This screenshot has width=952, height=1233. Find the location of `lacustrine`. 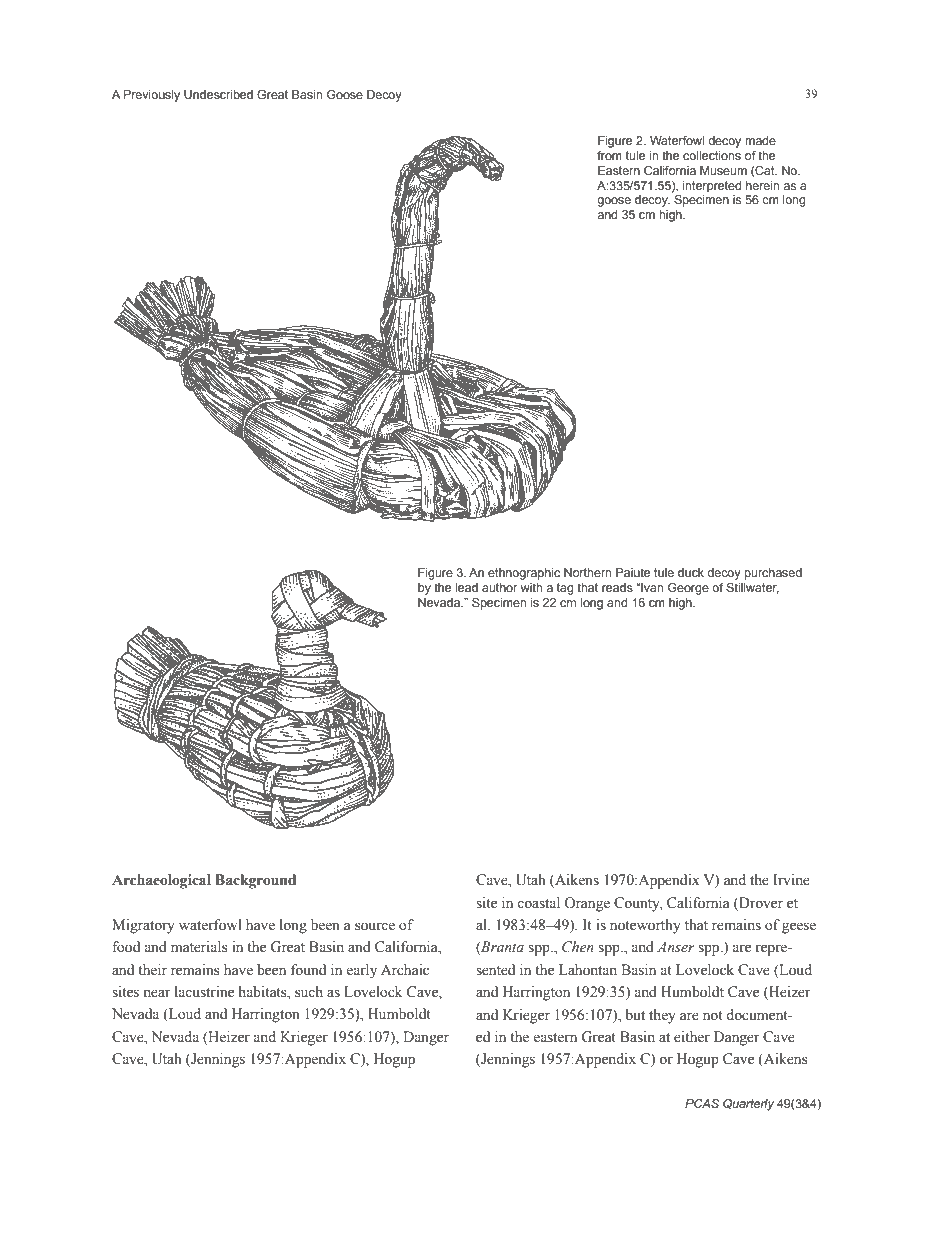

lacustrine is located at coordinates (204, 992).
